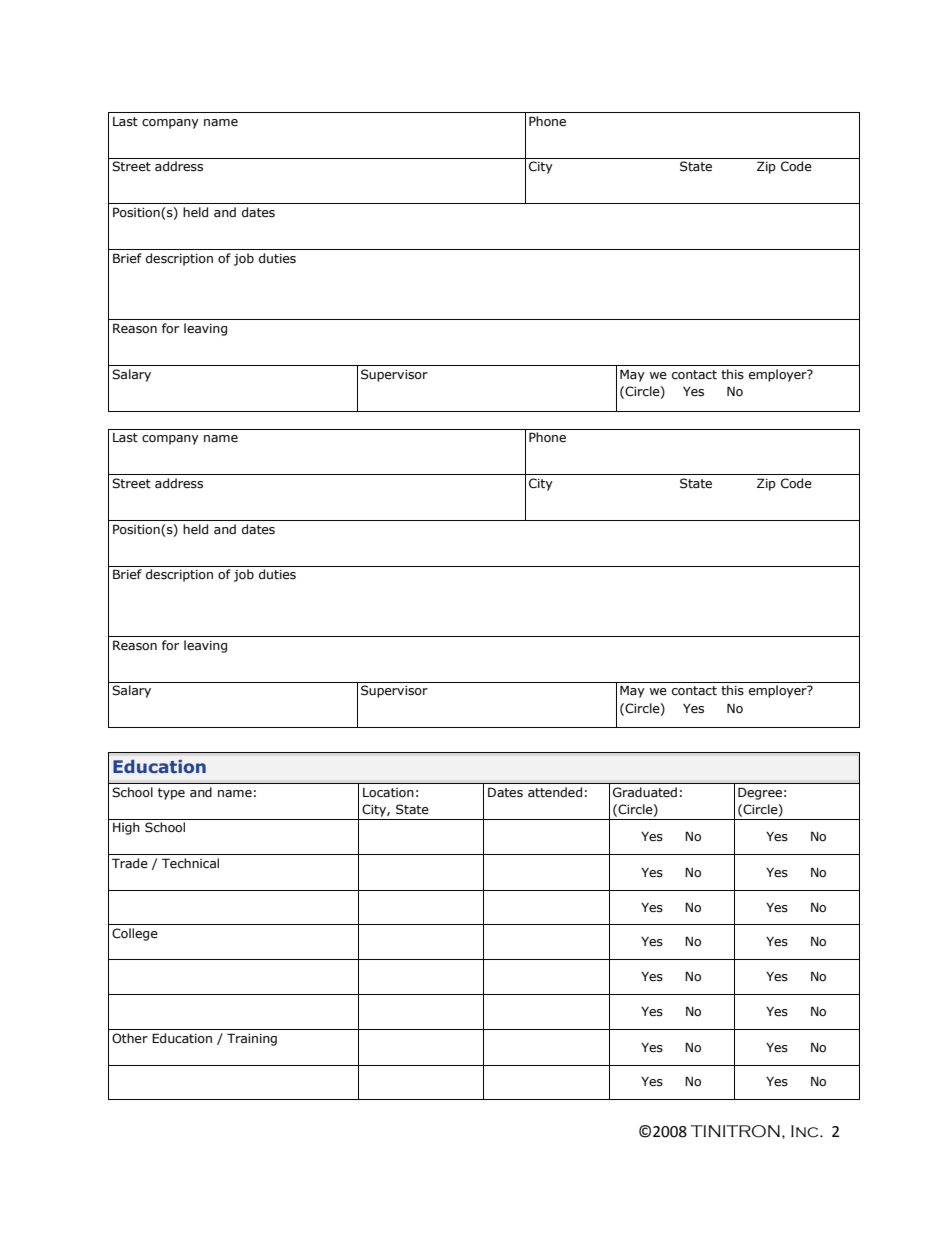 This screenshot has height=1233, width=952. Describe the element at coordinates (126, 828) in the screenshot. I see `High` at that location.
